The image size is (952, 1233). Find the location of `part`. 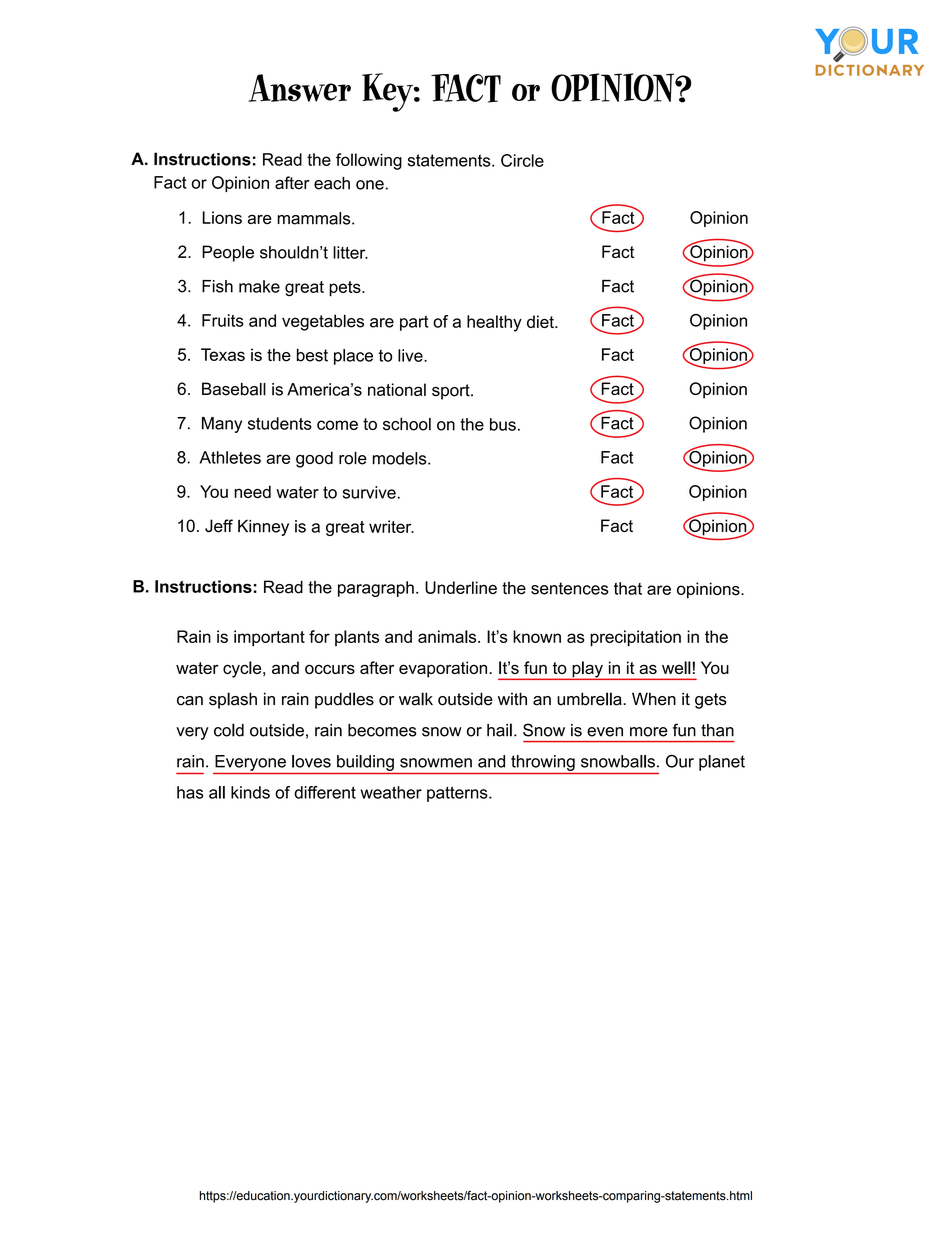

part is located at coordinates (414, 323).
